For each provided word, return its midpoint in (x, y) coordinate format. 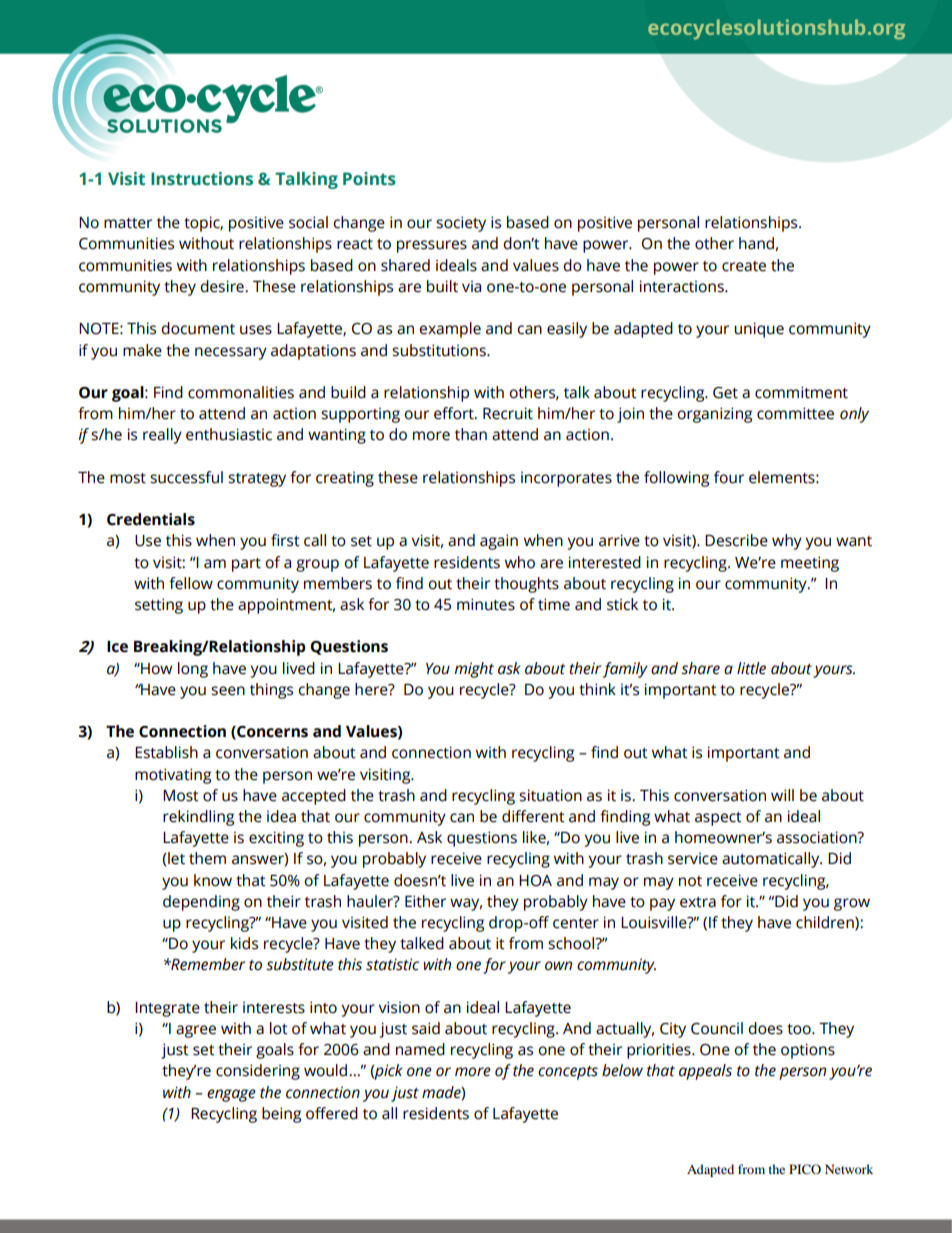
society (461, 224)
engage (231, 1095)
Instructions (202, 179)
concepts (568, 1073)
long (193, 670)
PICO (805, 1169)
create (744, 266)
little (751, 668)
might (474, 670)
